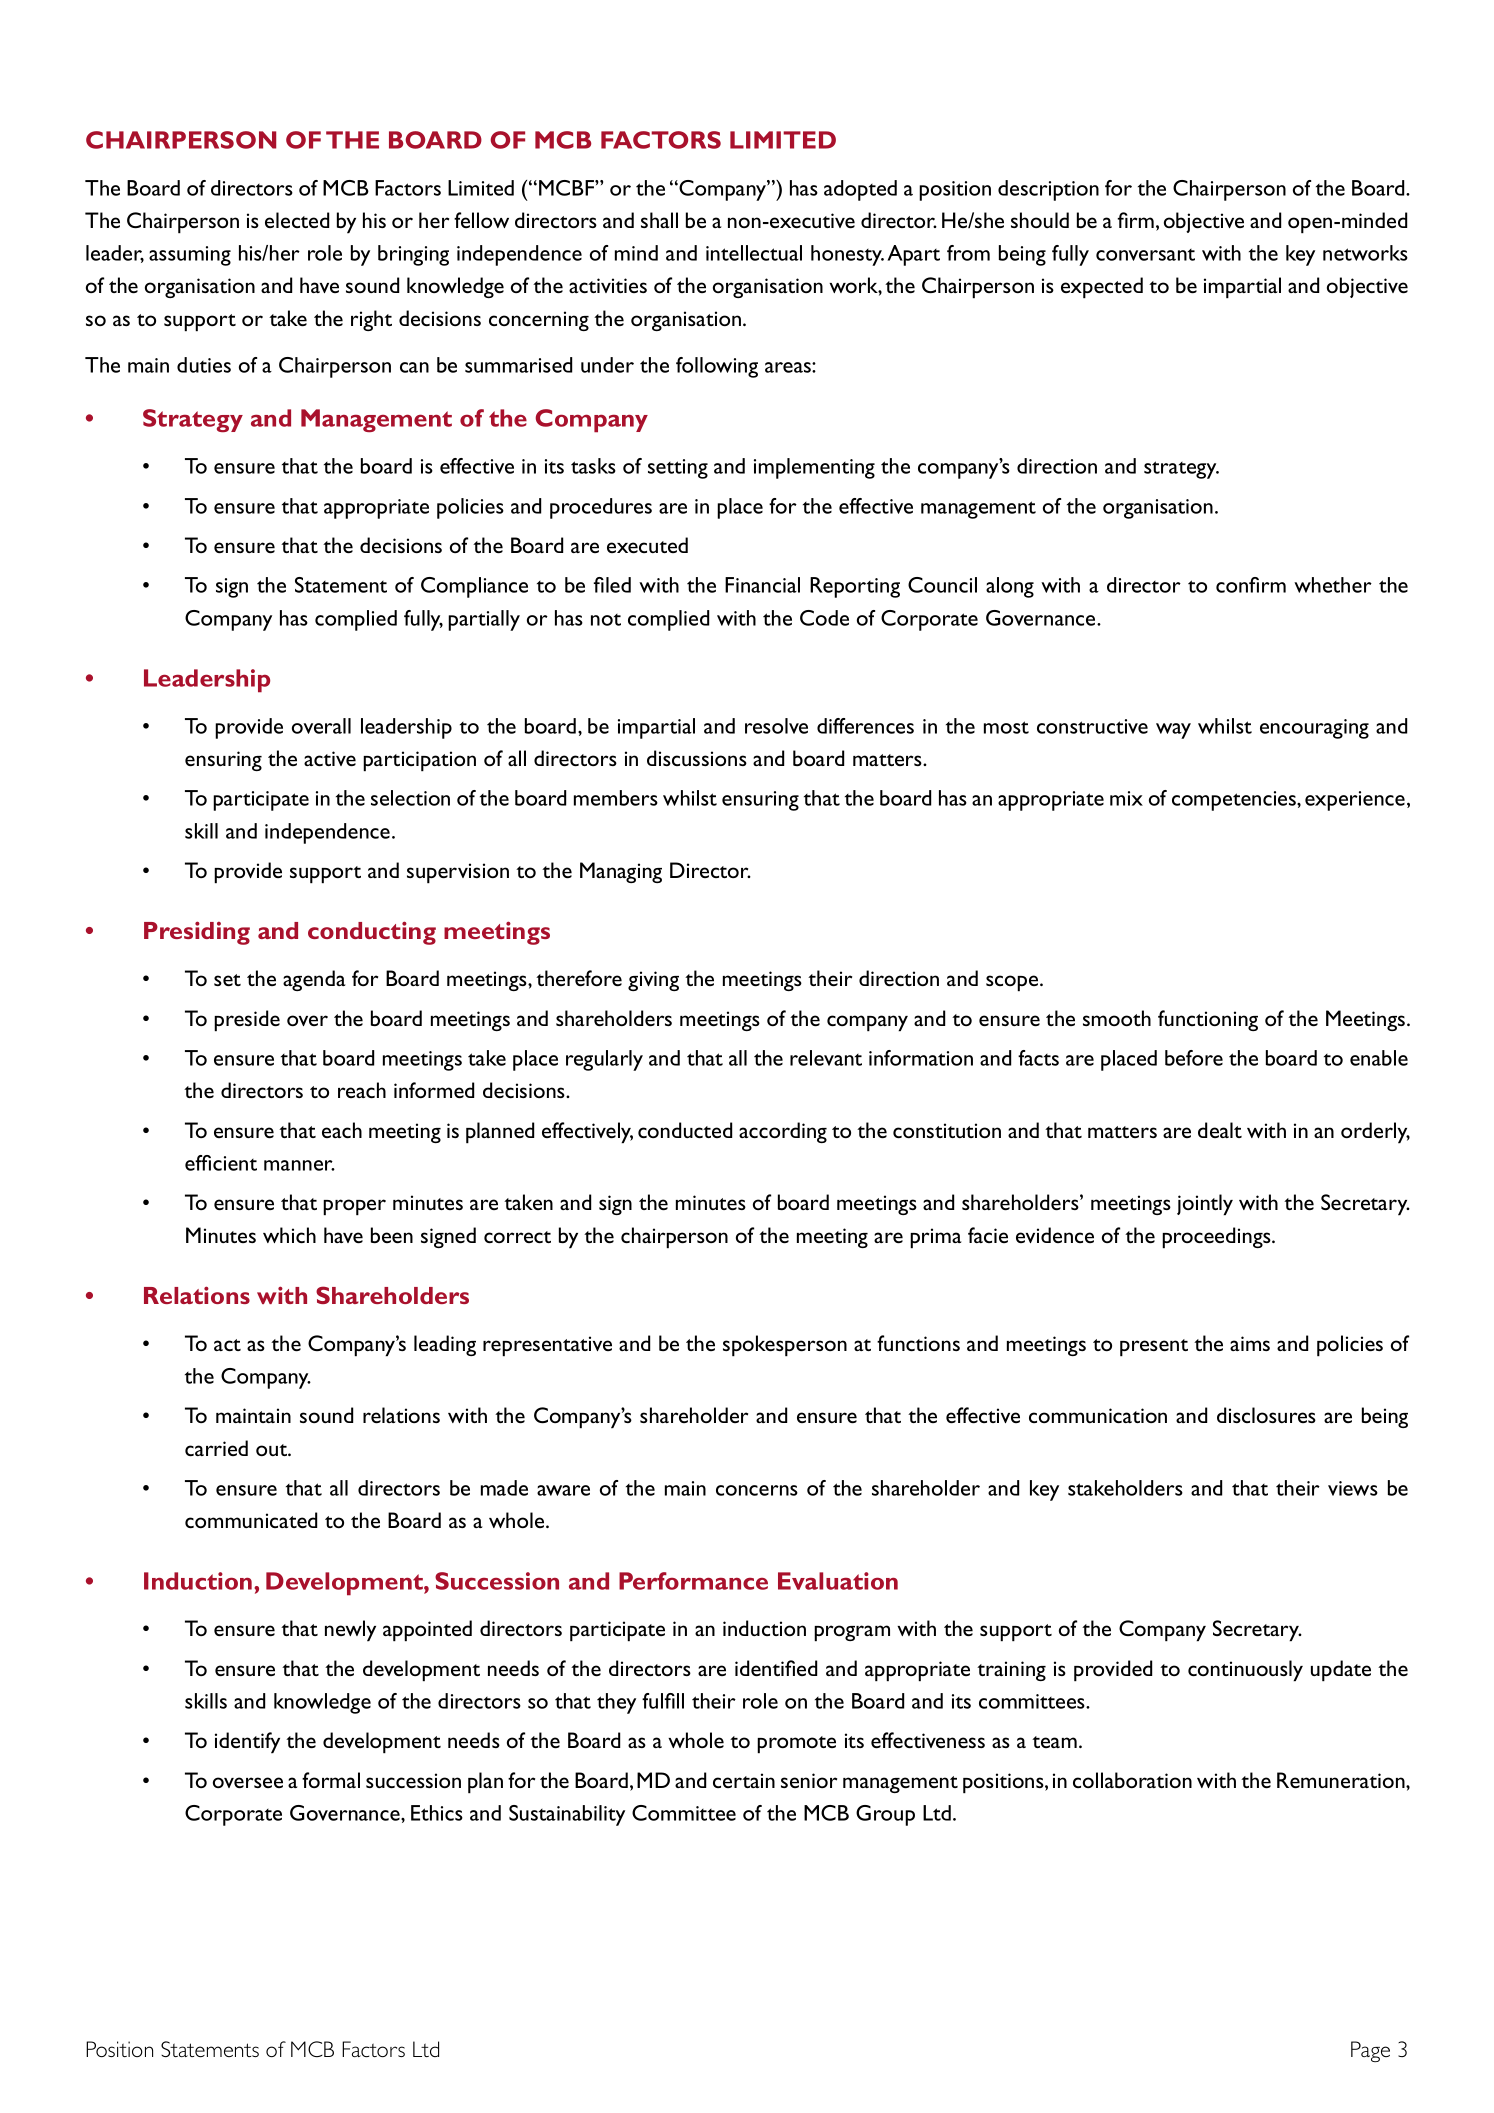  What do you see at coordinates (754, 253) in the document?
I see `intellectual` at bounding box center [754, 253].
